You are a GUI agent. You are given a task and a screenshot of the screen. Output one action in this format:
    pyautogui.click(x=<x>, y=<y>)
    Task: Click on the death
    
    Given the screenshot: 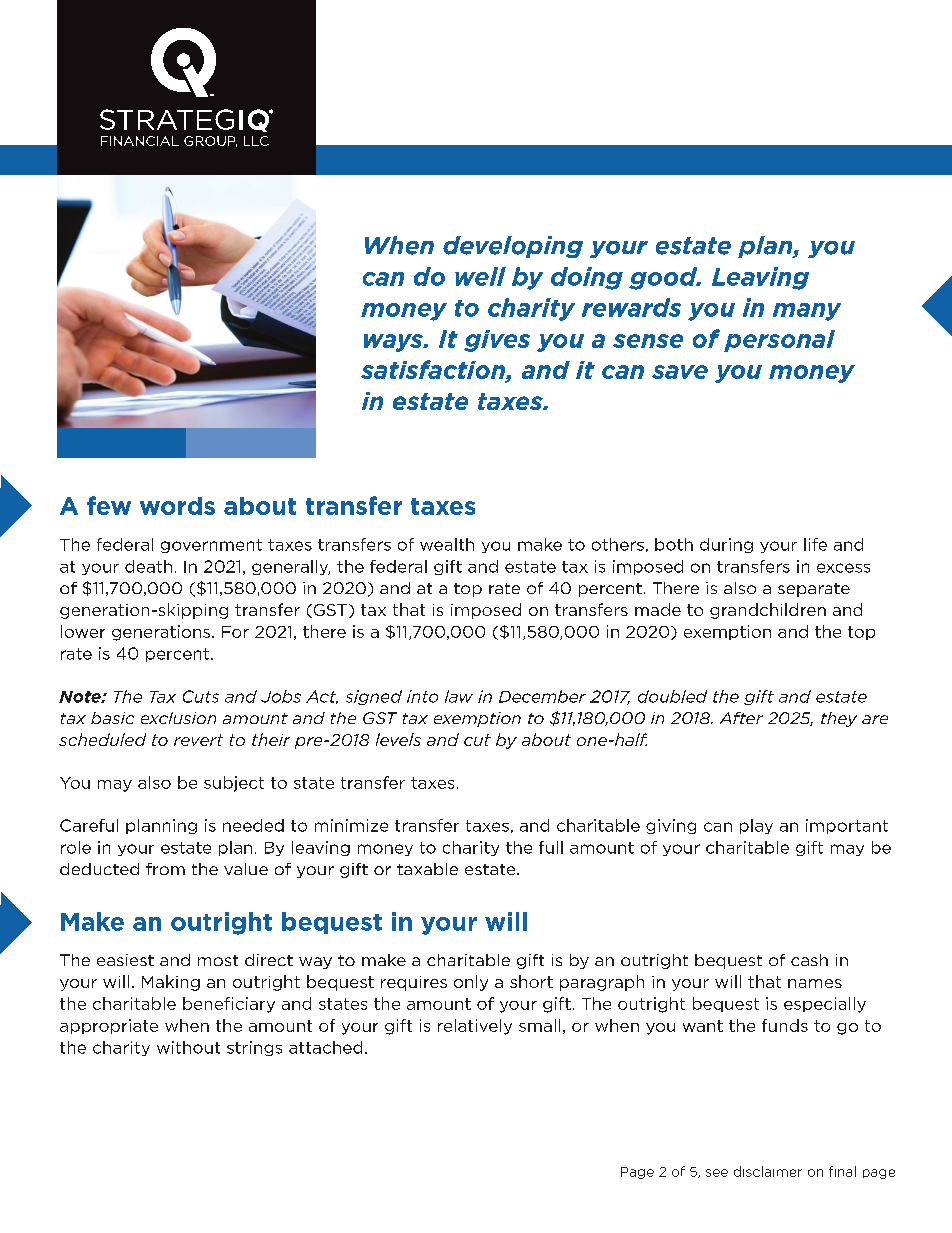 What is the action you would take?
    pyautogui.click(x=148, y=566)
